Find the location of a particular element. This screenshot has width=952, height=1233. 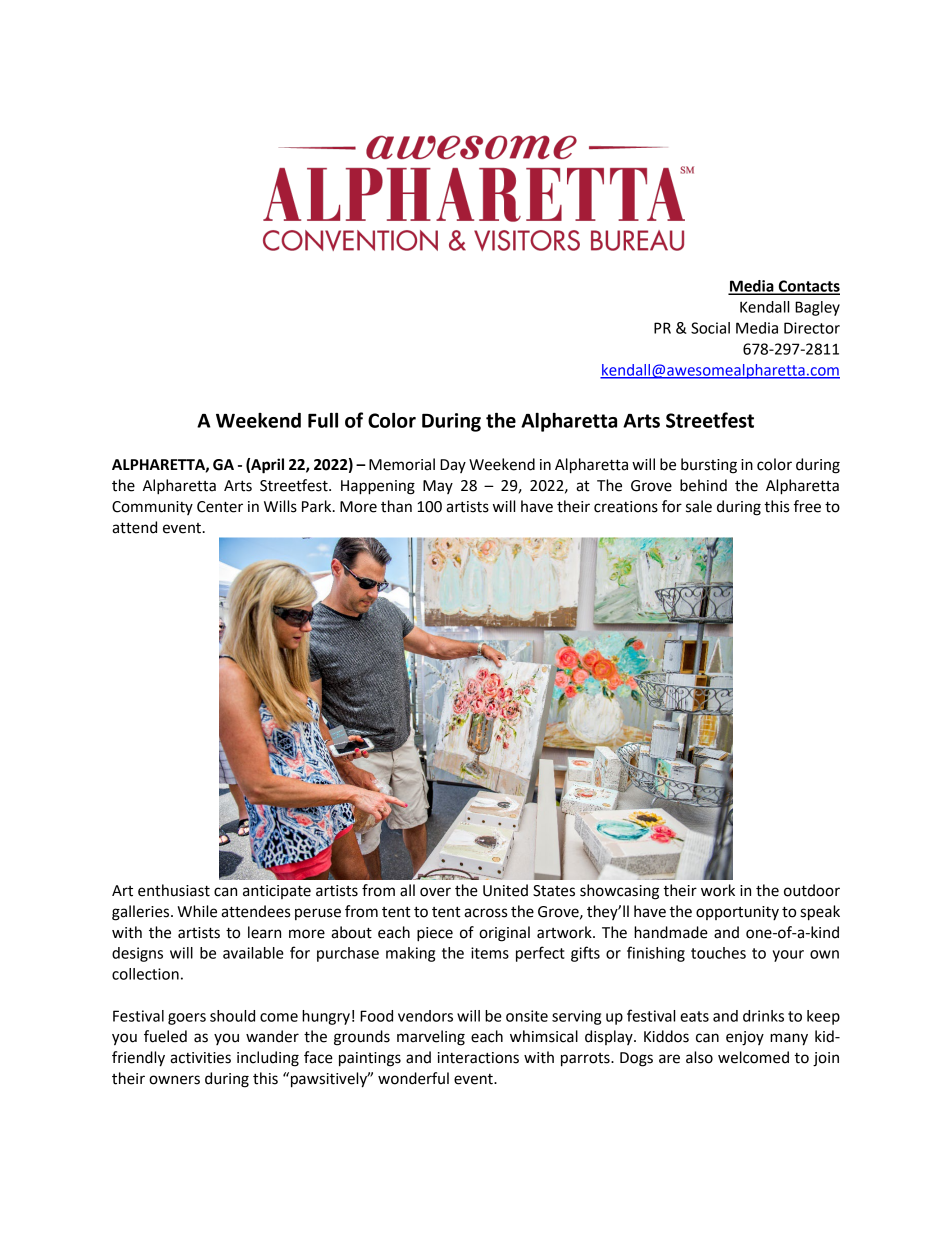

interactions is located at coordinates (478, 1058).
